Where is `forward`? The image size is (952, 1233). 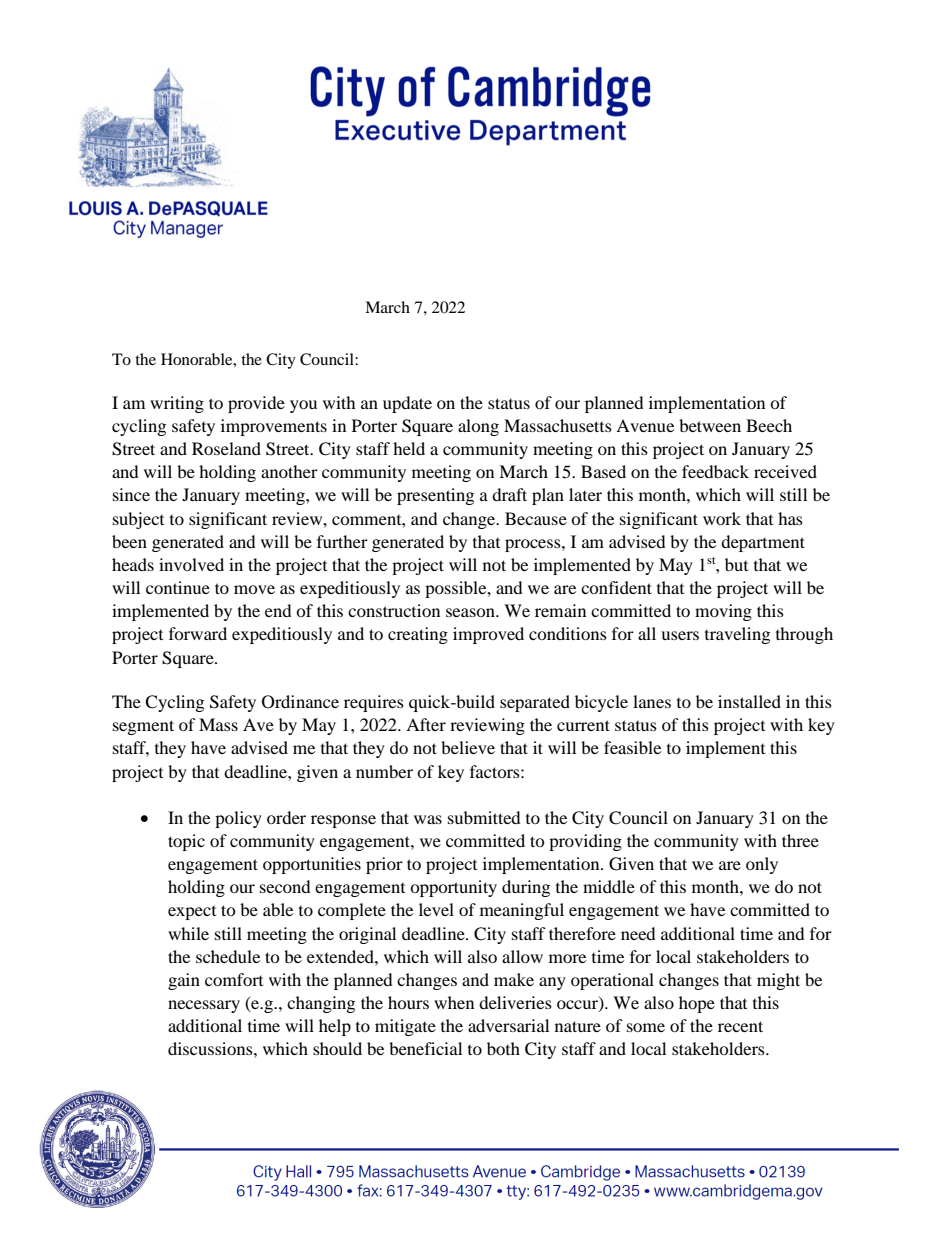
forward is located at coordinates (198, 633).
